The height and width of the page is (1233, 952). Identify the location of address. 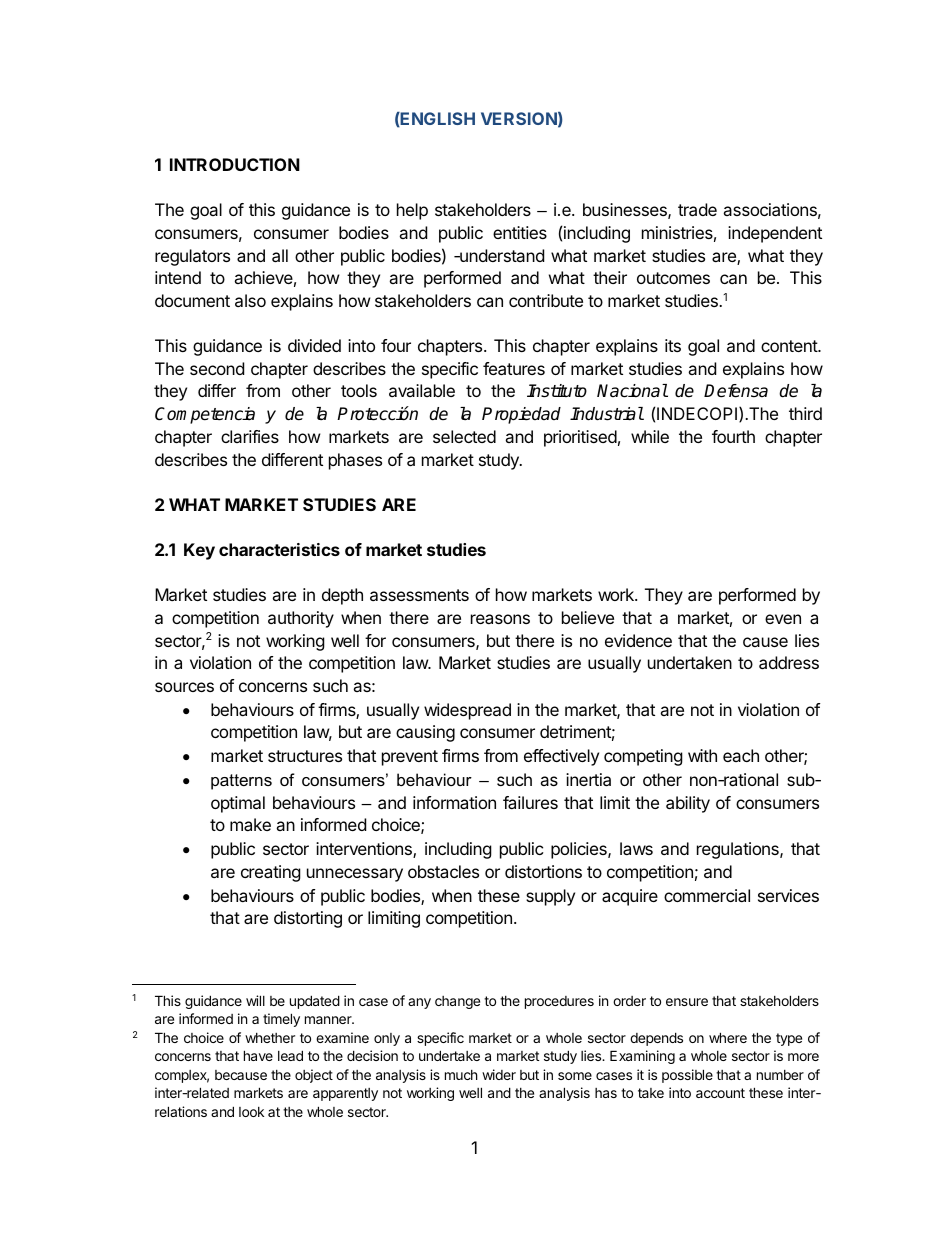
(789, 662).
